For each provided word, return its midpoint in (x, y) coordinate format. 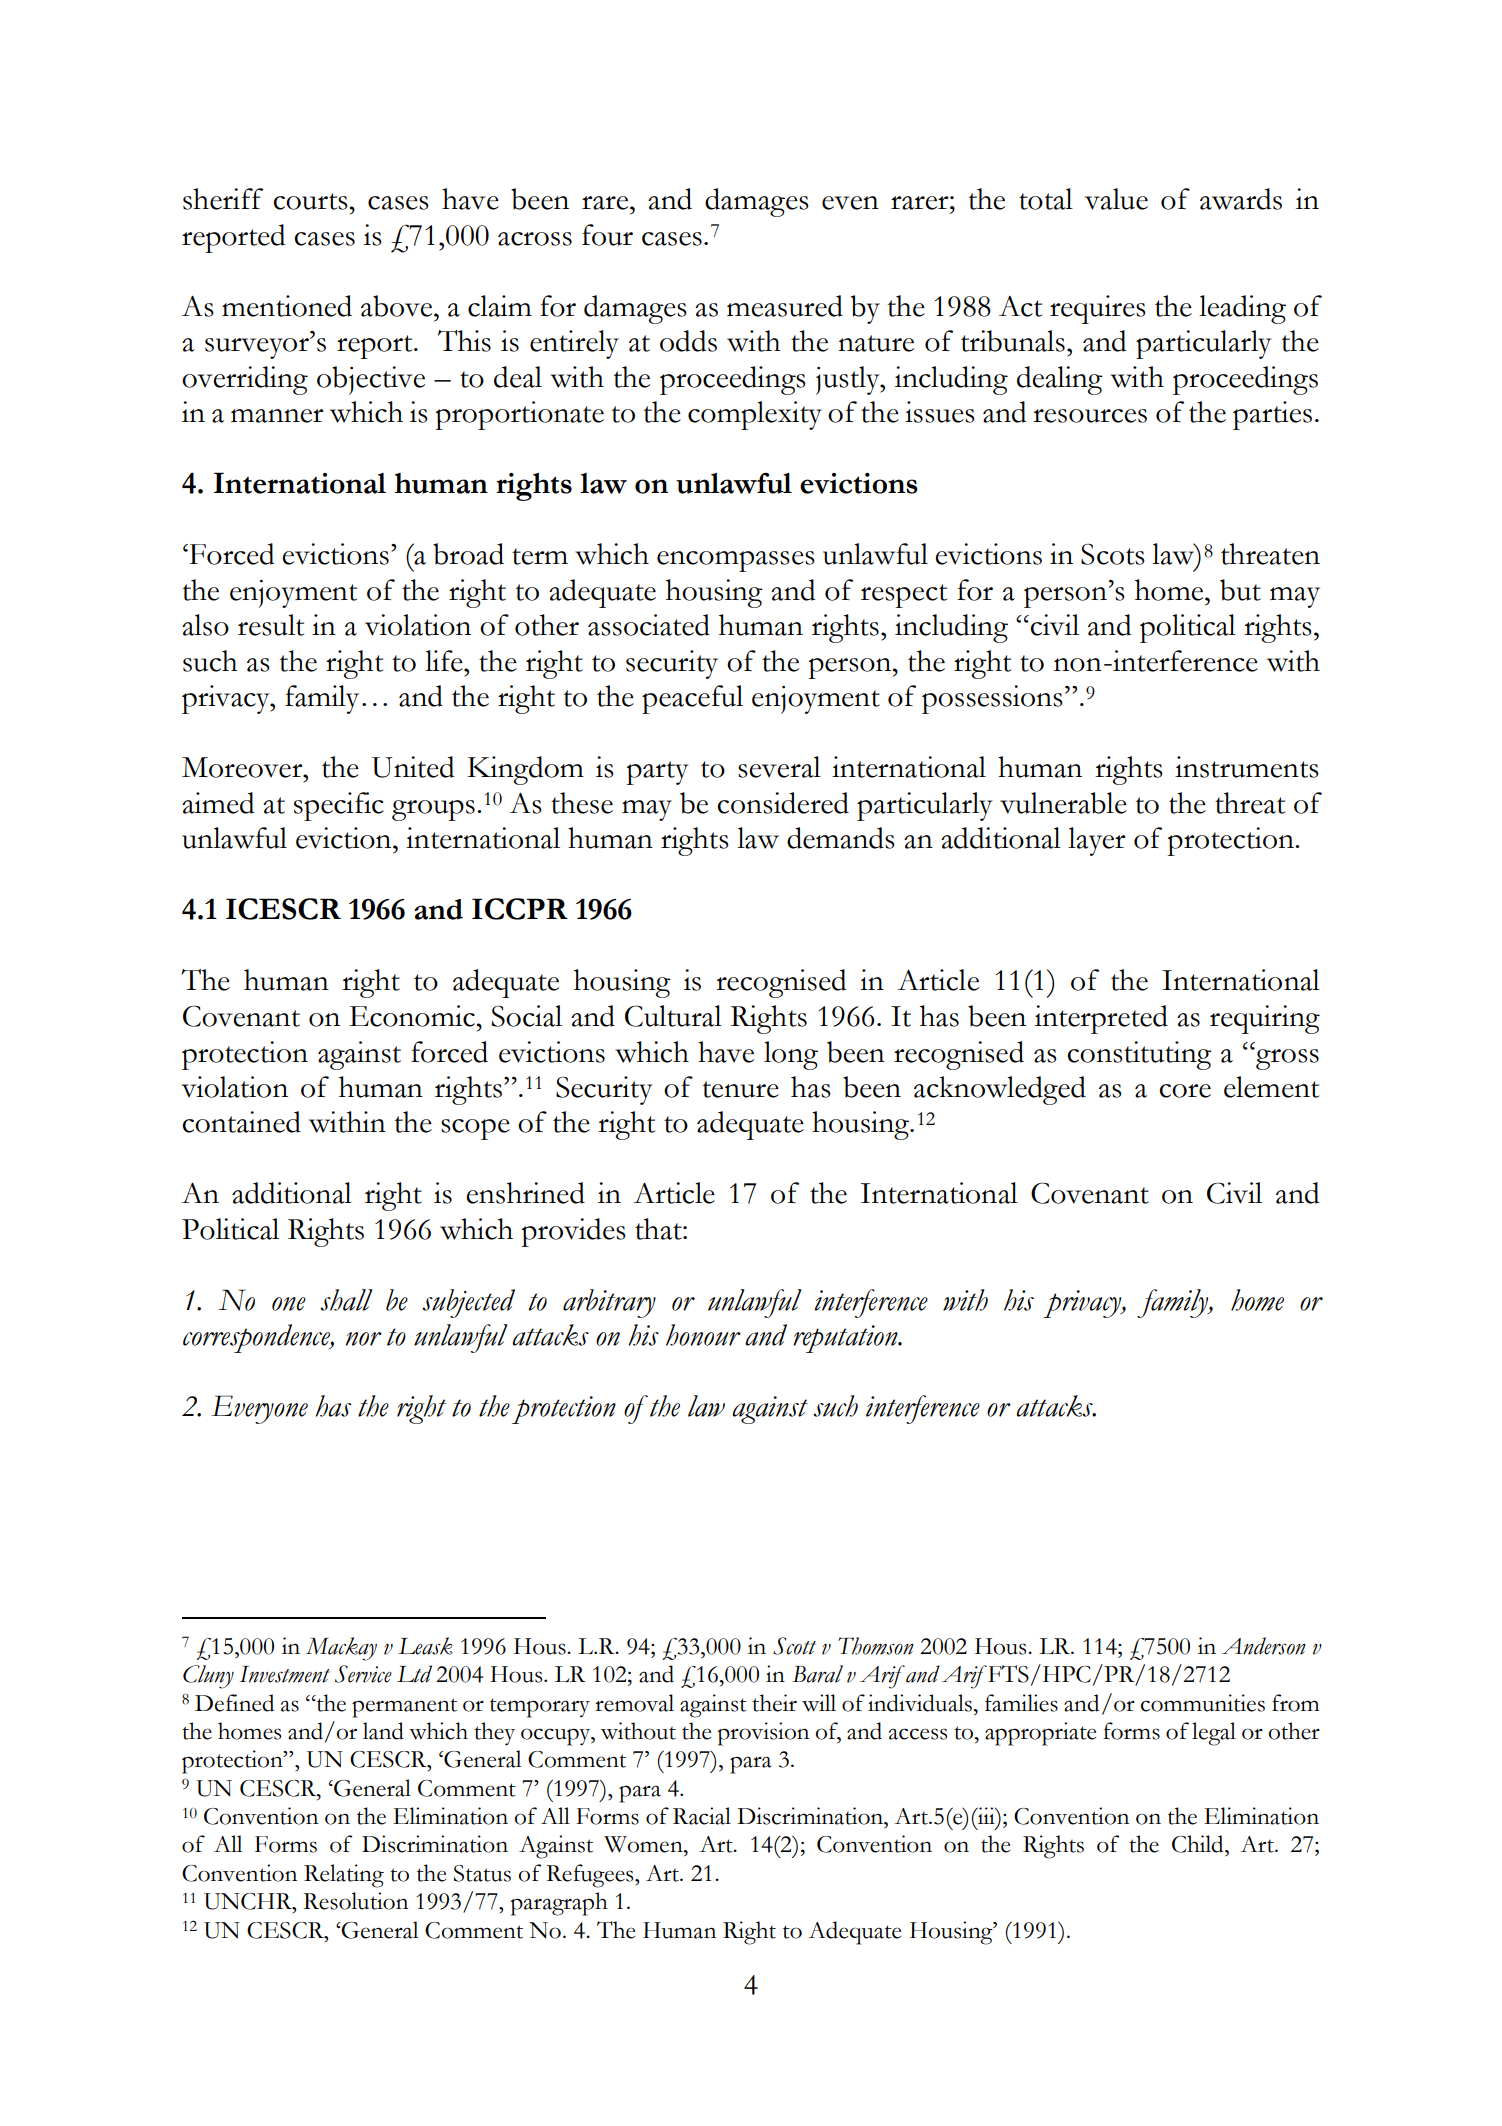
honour (703, 1335)
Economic (412, 1016)
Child (1199, 1844)
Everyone (259, 1409)
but (1240, 590)
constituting (1139, 1055)
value (1116, 199)
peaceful (692, 699)
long (791, 1055)
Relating (344, 1876)
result (271, 625)
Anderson (1264, 1646)
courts (310, 201)
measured (785, 306)
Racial (702, 1816)
